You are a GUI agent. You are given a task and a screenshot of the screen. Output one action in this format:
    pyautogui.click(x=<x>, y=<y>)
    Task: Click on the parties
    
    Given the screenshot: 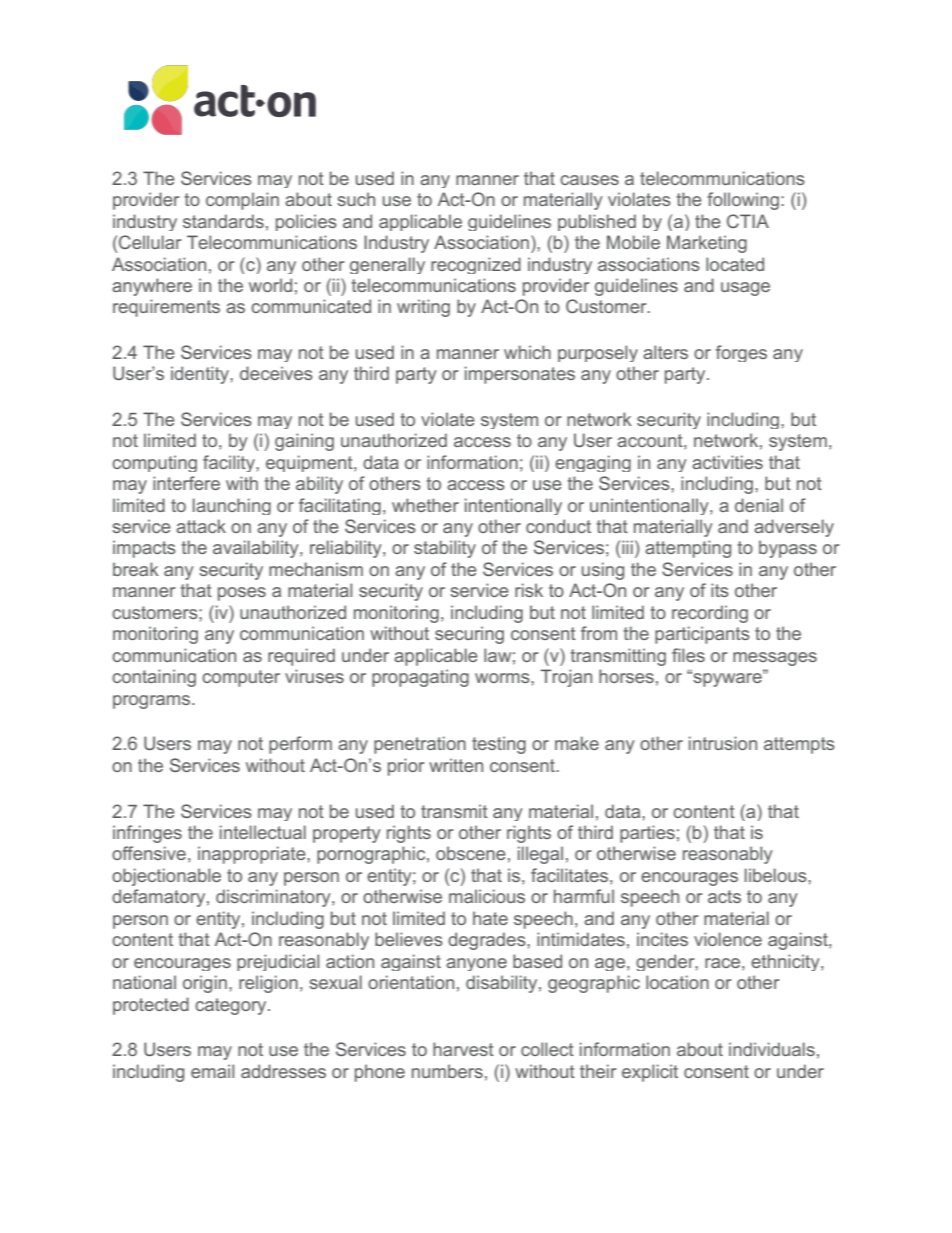 What is the action you would take?
    pyautogui.click(x=647, y=834)
